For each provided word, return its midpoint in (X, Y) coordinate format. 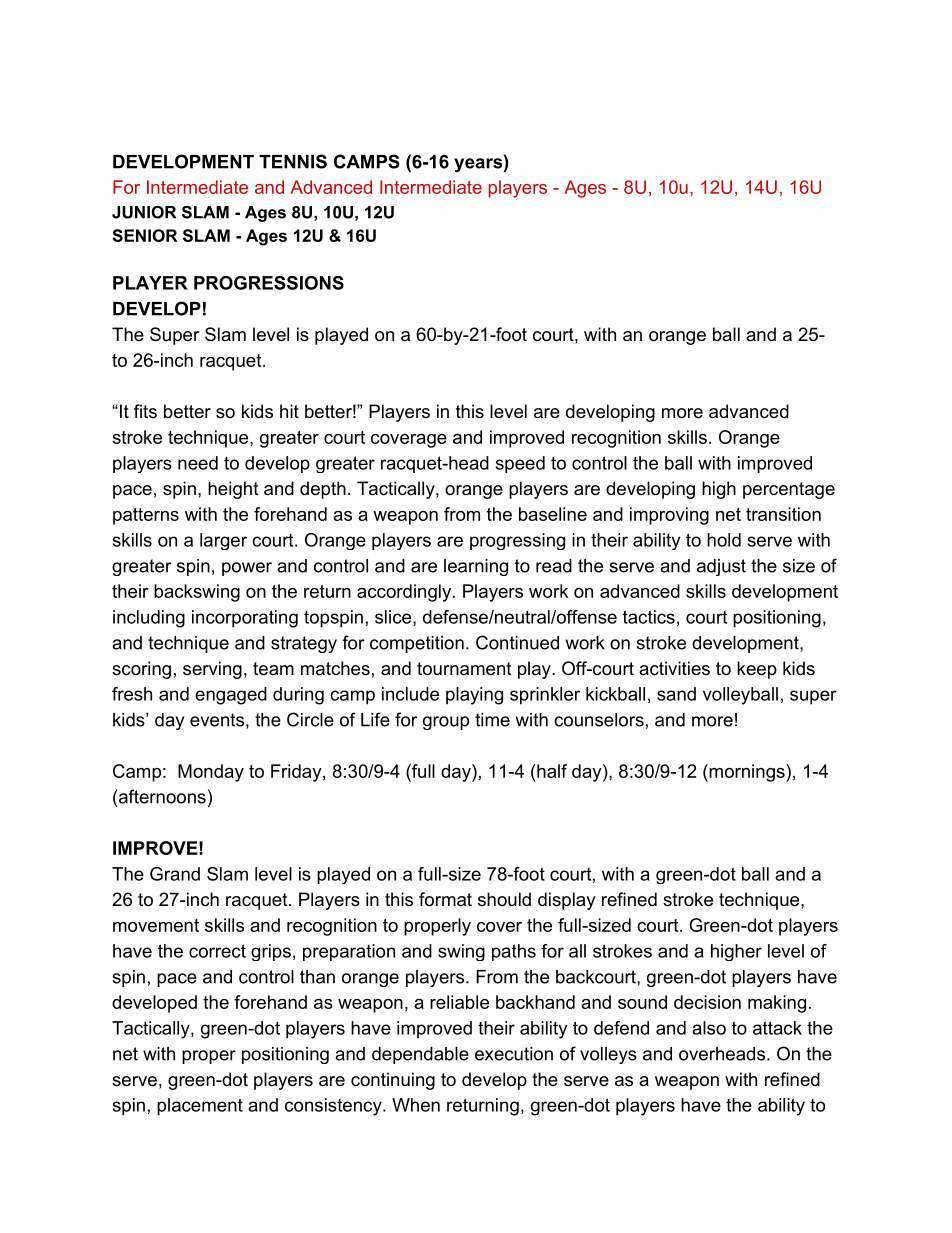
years (478, 165)
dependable (420, 1055)
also (709, 1028)
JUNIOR (144, 212)
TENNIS (293, 161)
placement (200, 1107)
